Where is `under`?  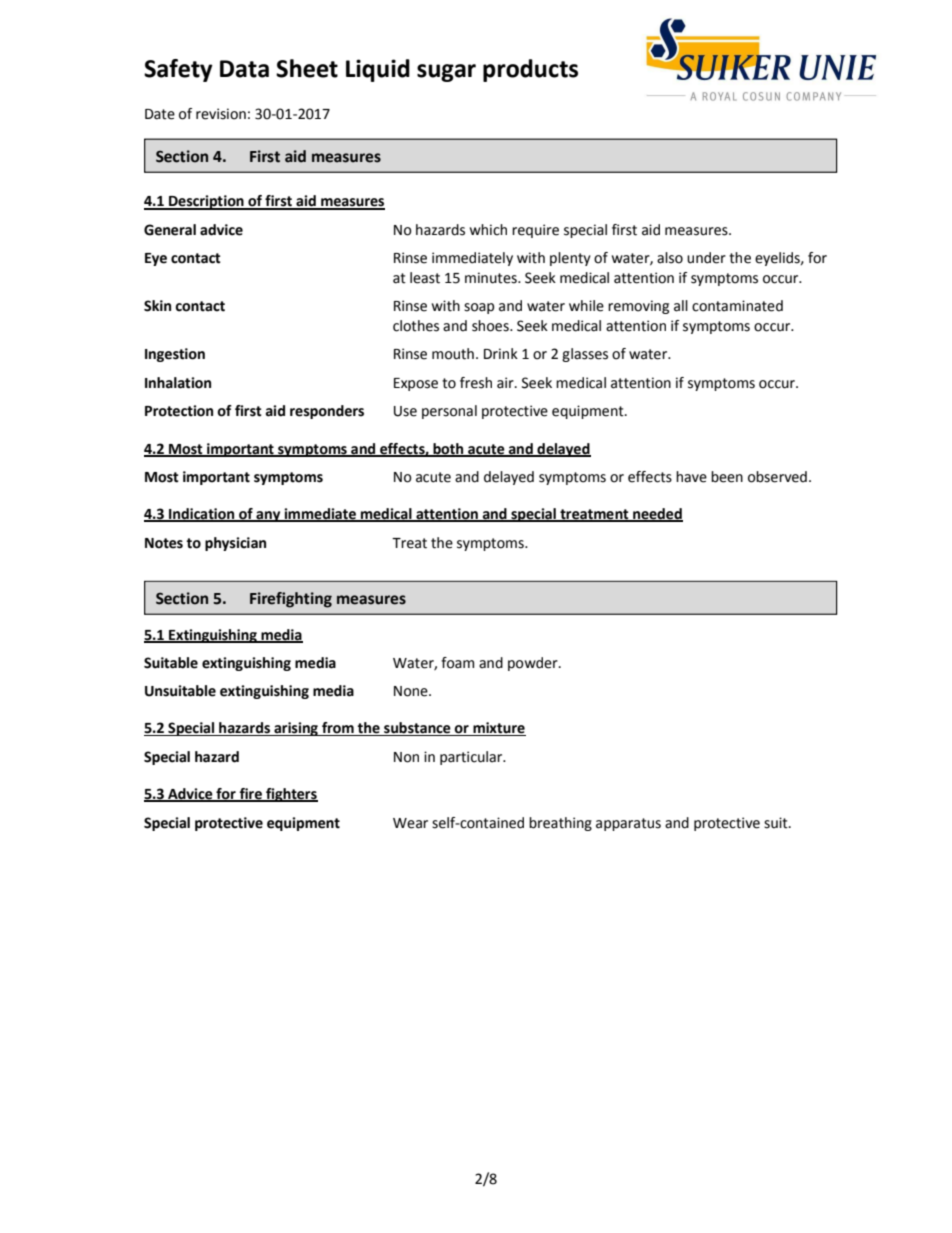 under is located at coordinates (706, 258).
